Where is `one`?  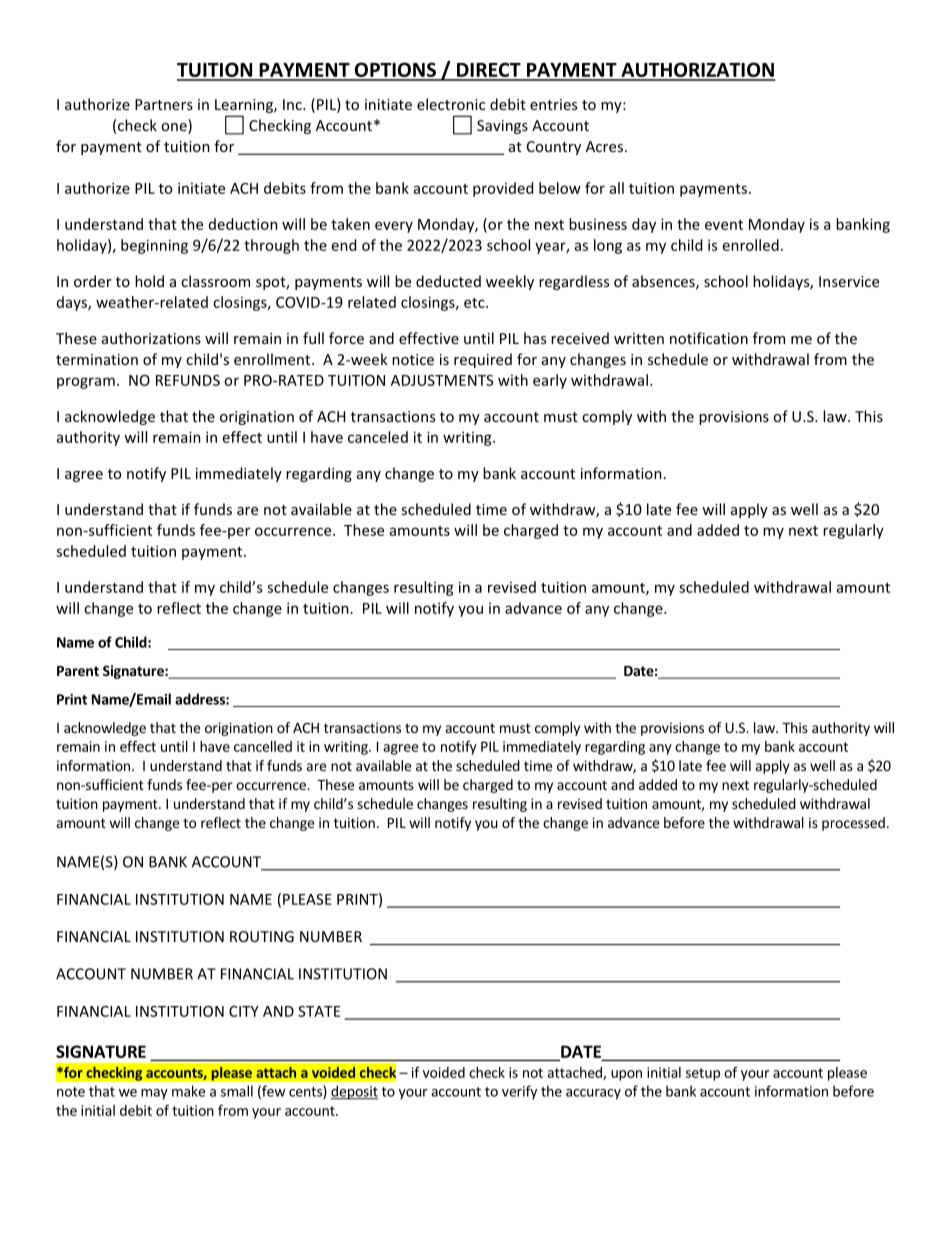
one is located at coordinates (175, 128).
